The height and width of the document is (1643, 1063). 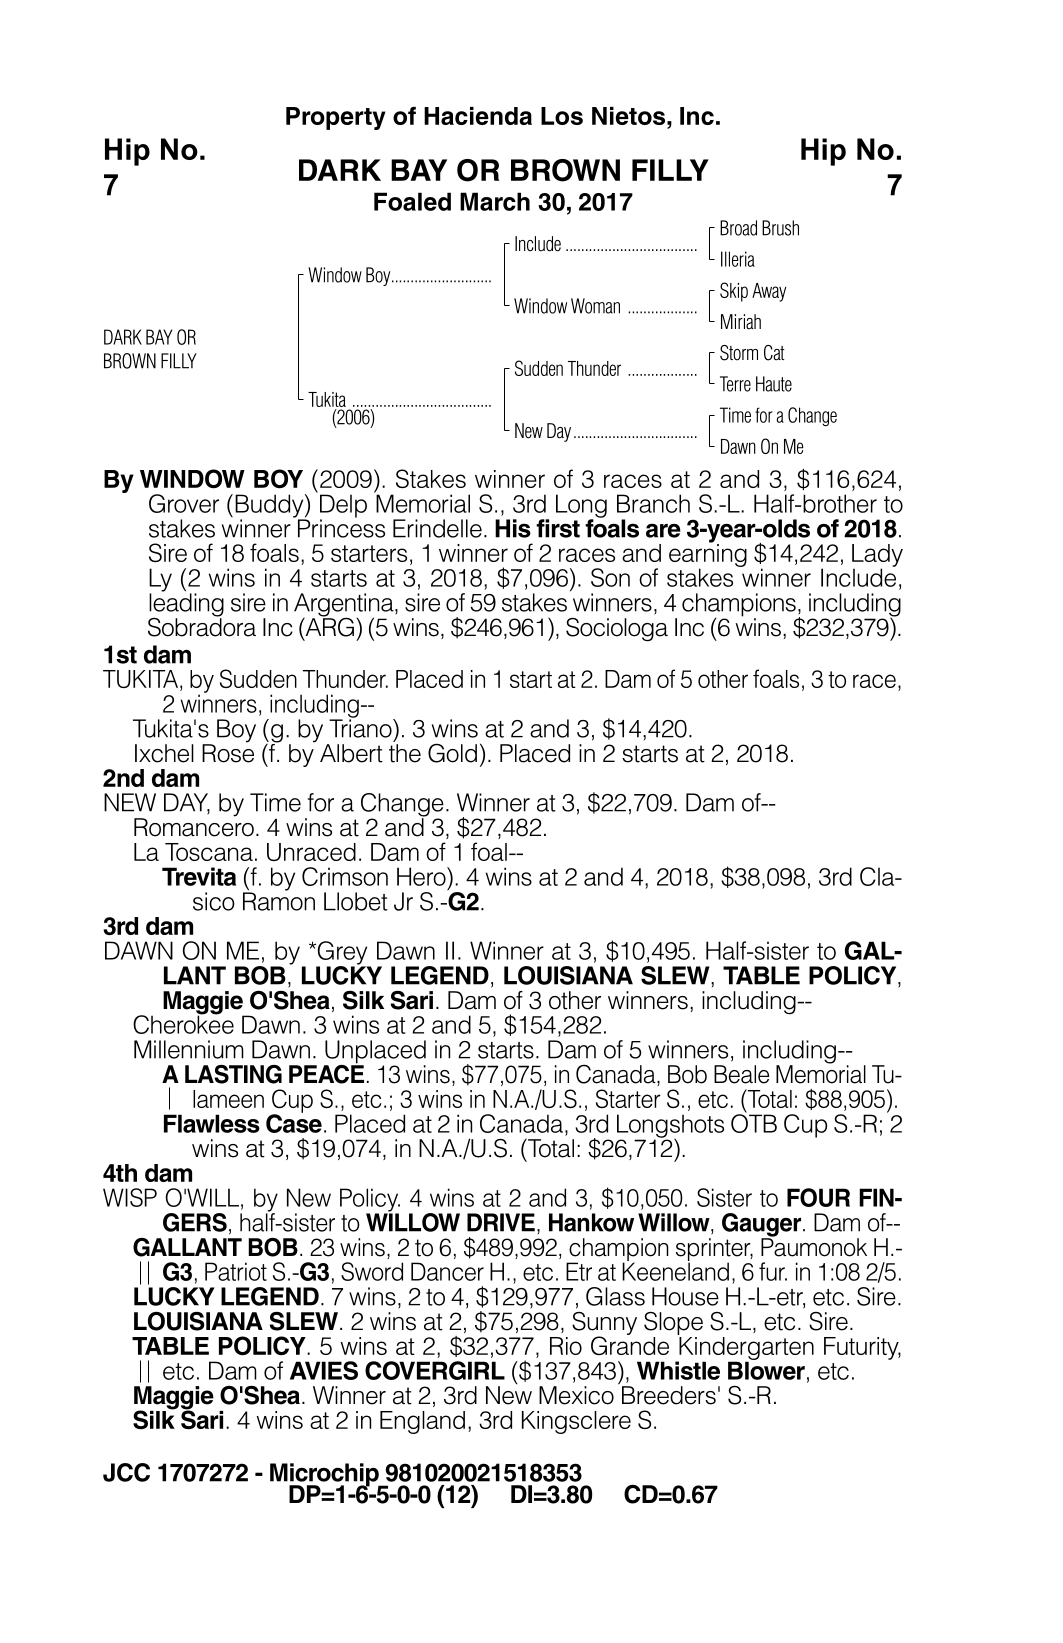 I want to click on first, so click(x=558, y=528).
